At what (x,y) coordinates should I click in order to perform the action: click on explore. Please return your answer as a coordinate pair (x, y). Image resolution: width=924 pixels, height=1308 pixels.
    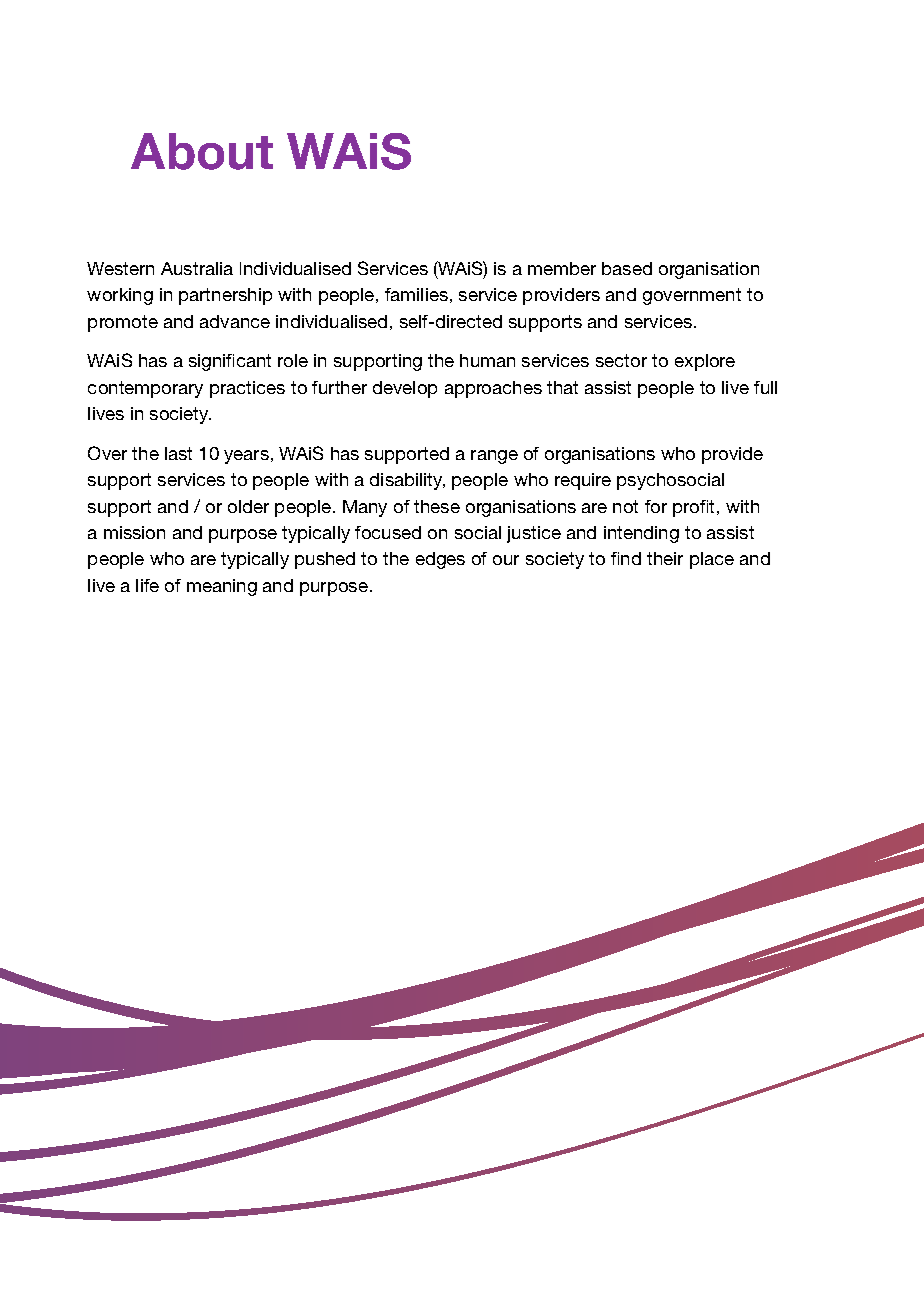
    Looking at the image, I should click on (705, 362).
